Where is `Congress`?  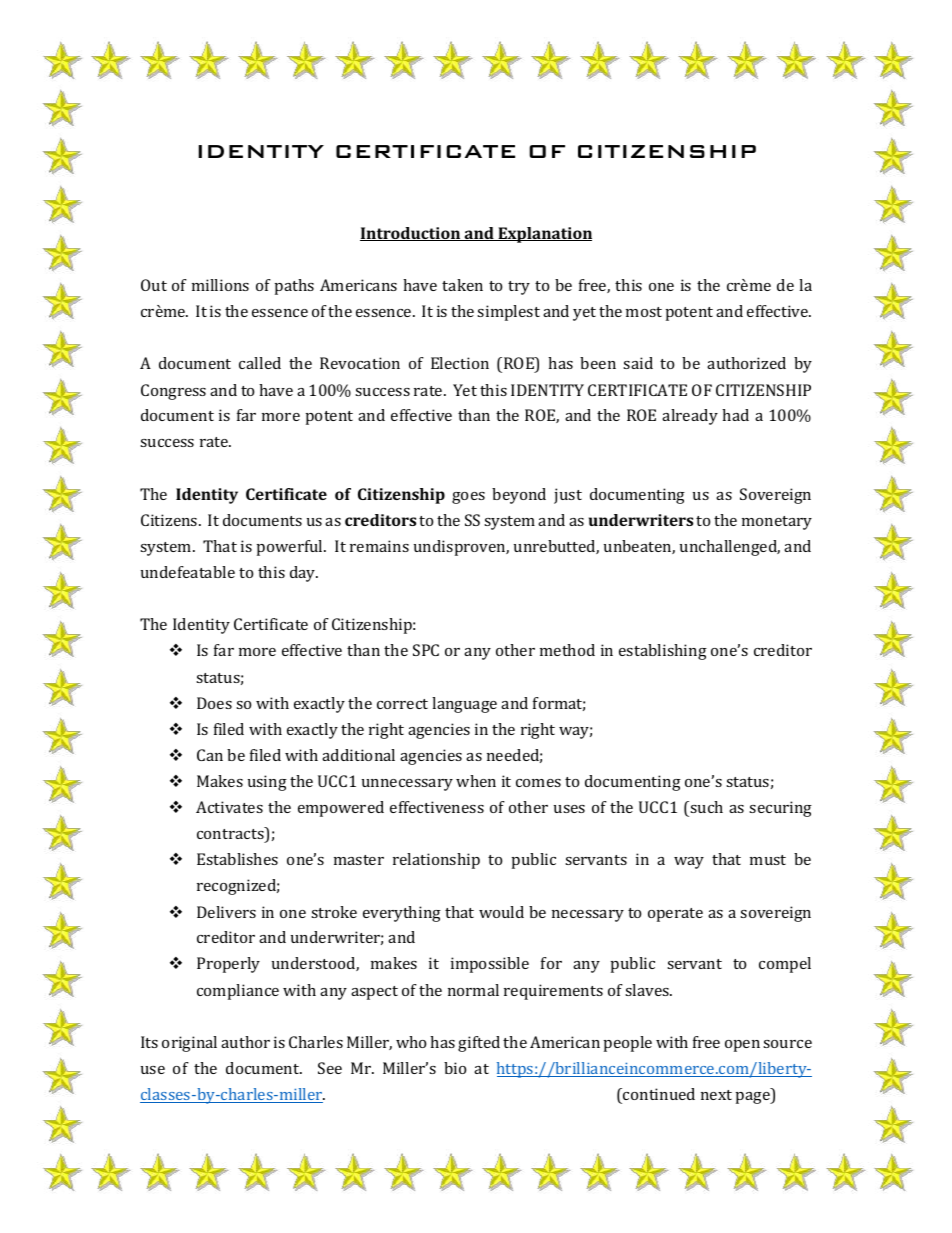
Congress is located at coordinates (173, 392).
